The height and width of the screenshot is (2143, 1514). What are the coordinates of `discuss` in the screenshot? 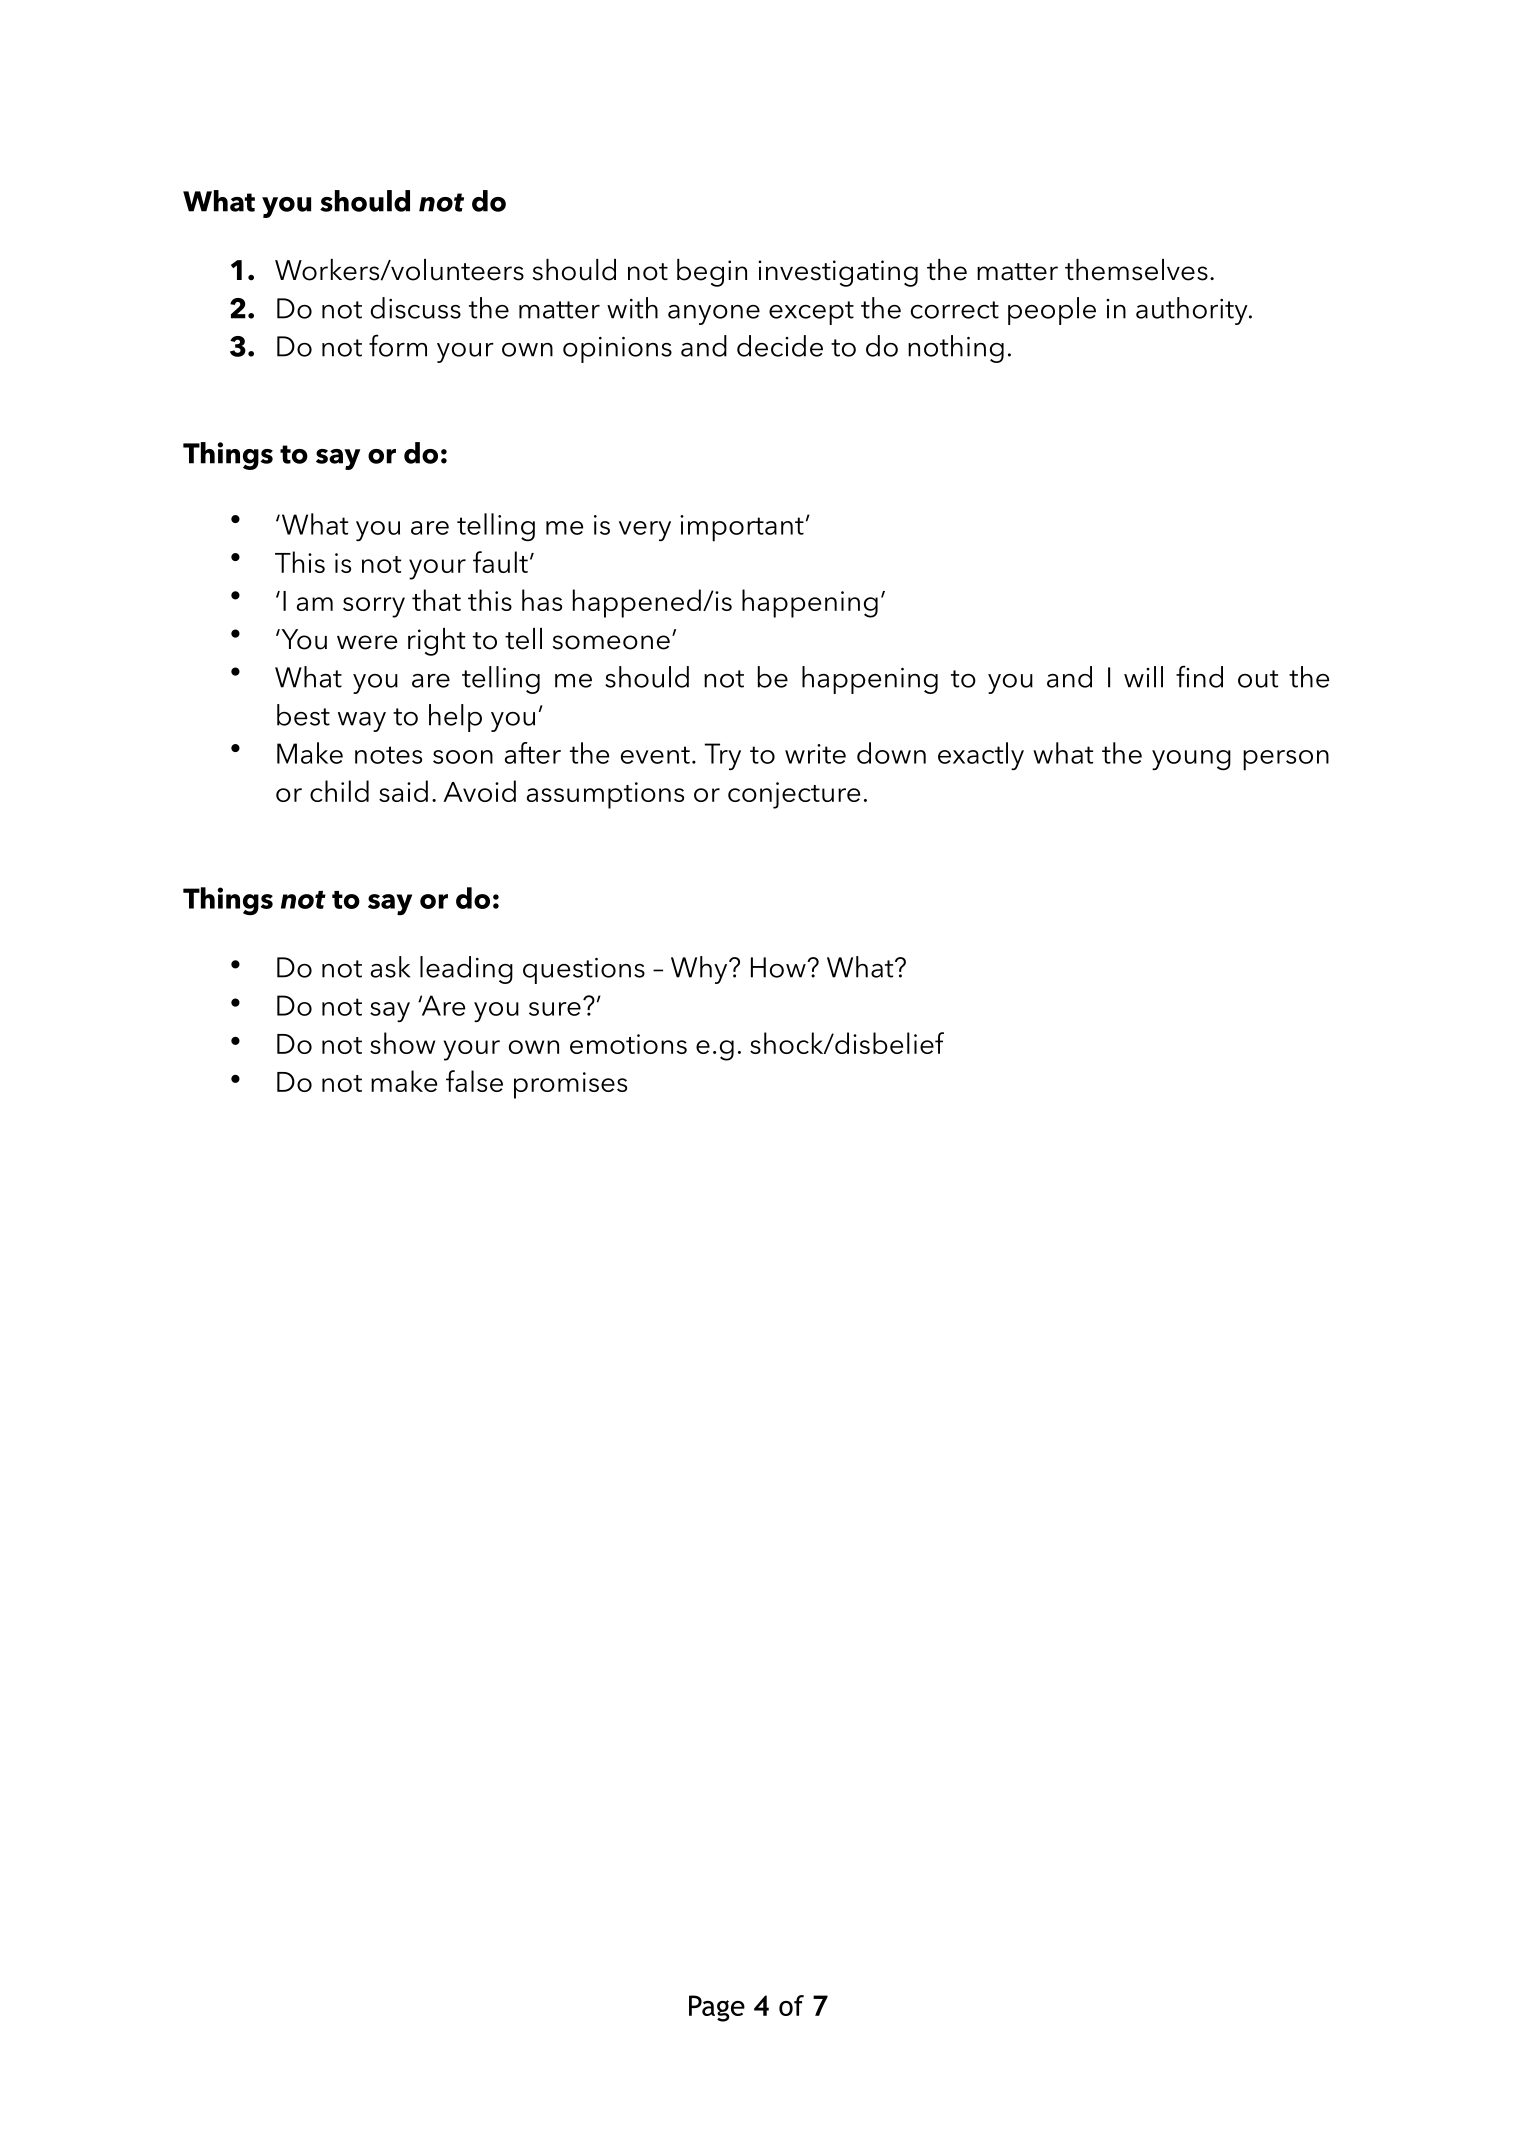 It's located at (416, 308).
